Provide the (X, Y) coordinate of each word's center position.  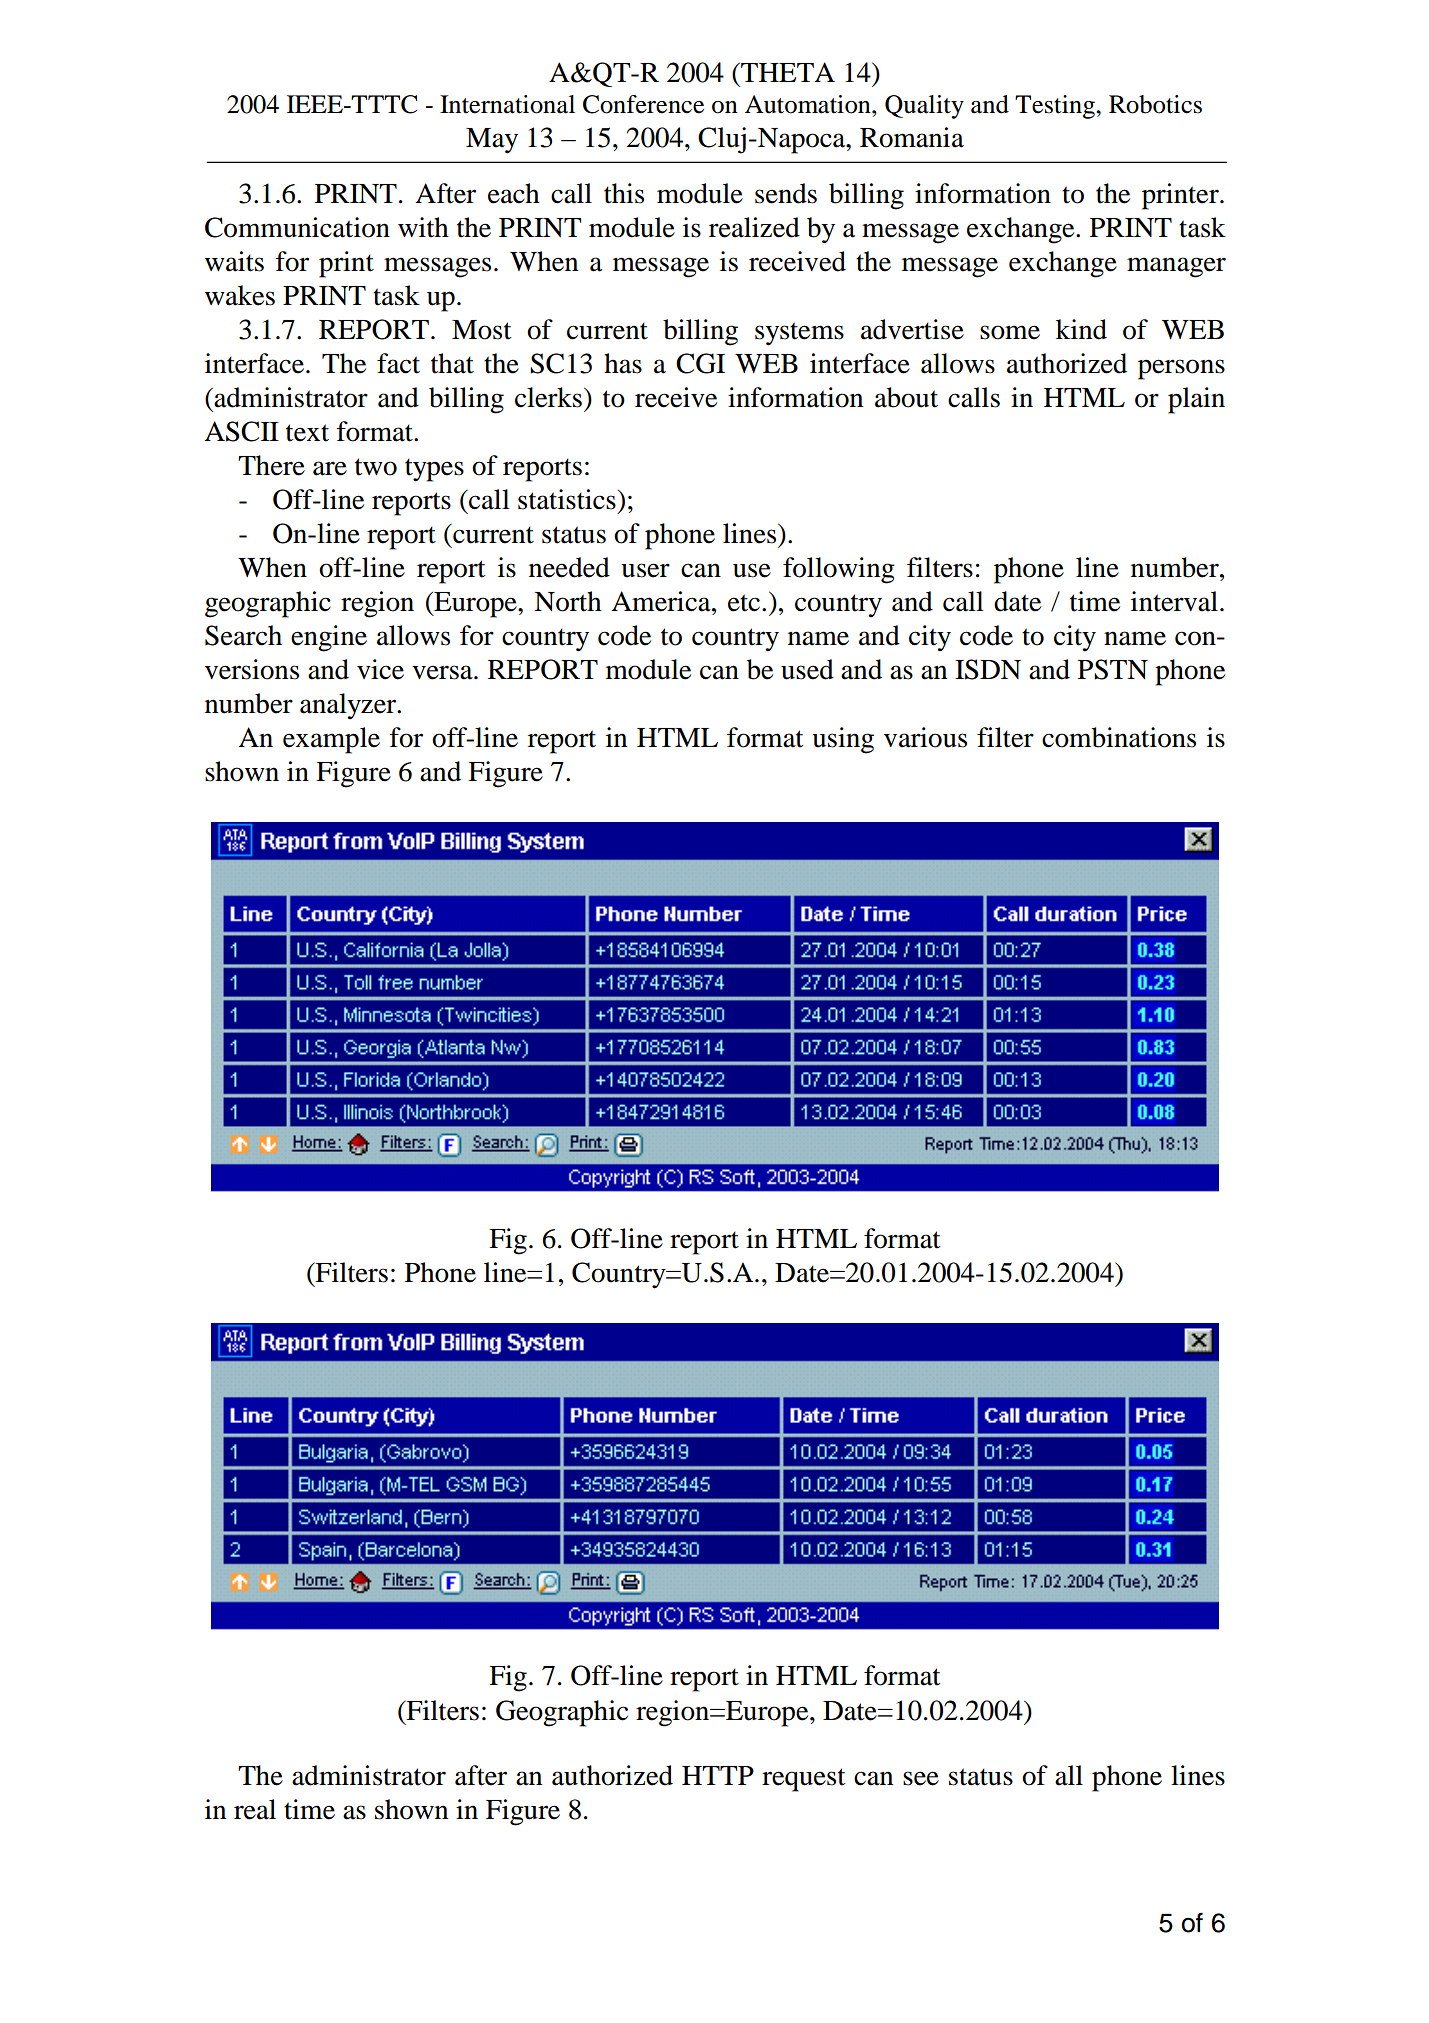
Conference (643, 104)
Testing (1056, 107)
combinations (1119, 737)
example (331, 740)
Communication (297, 227)
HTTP (718, 1775)
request (804, 1780)
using (843, 740)
